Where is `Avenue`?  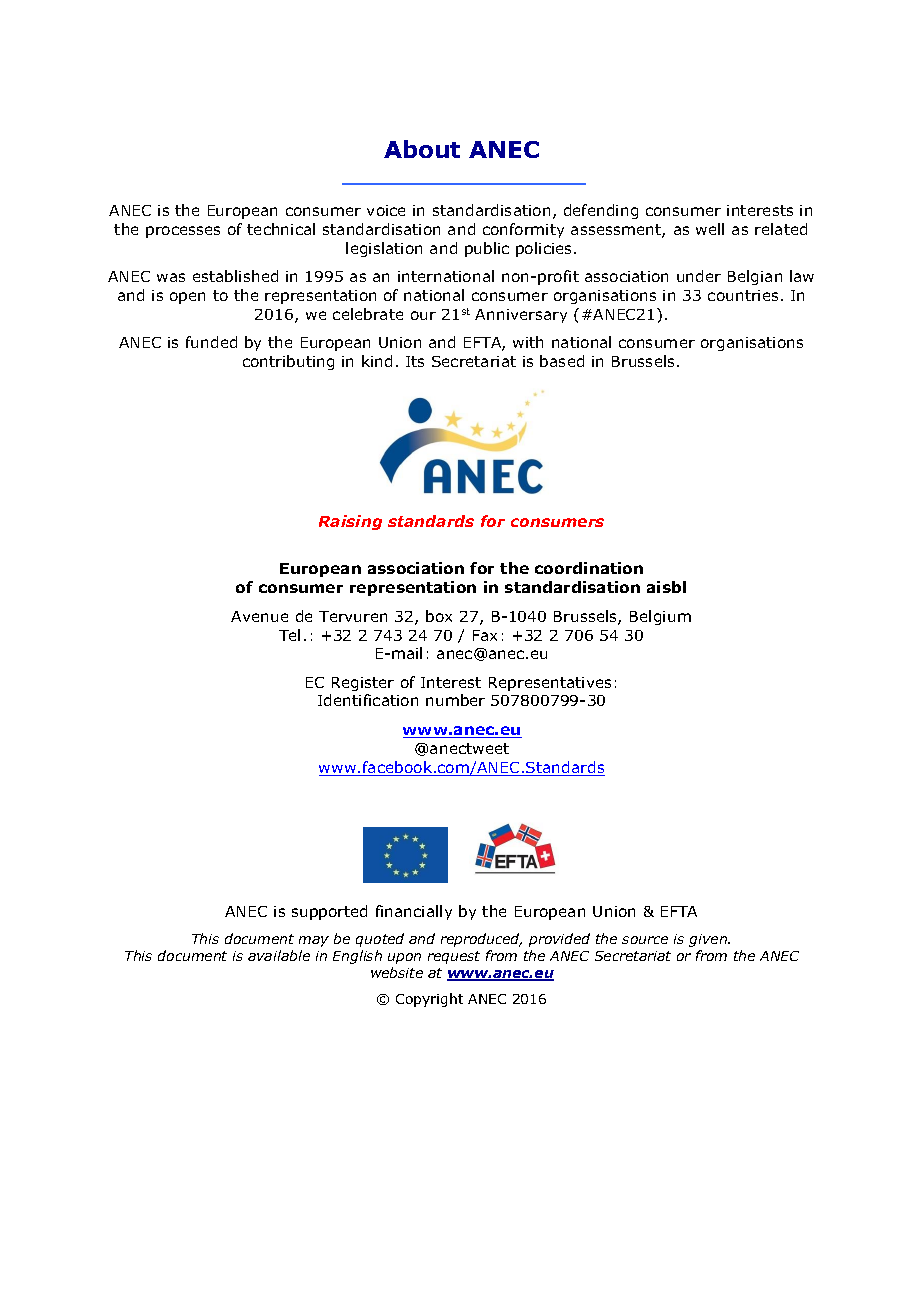 Avenue is located at coordinates (259, 616).
